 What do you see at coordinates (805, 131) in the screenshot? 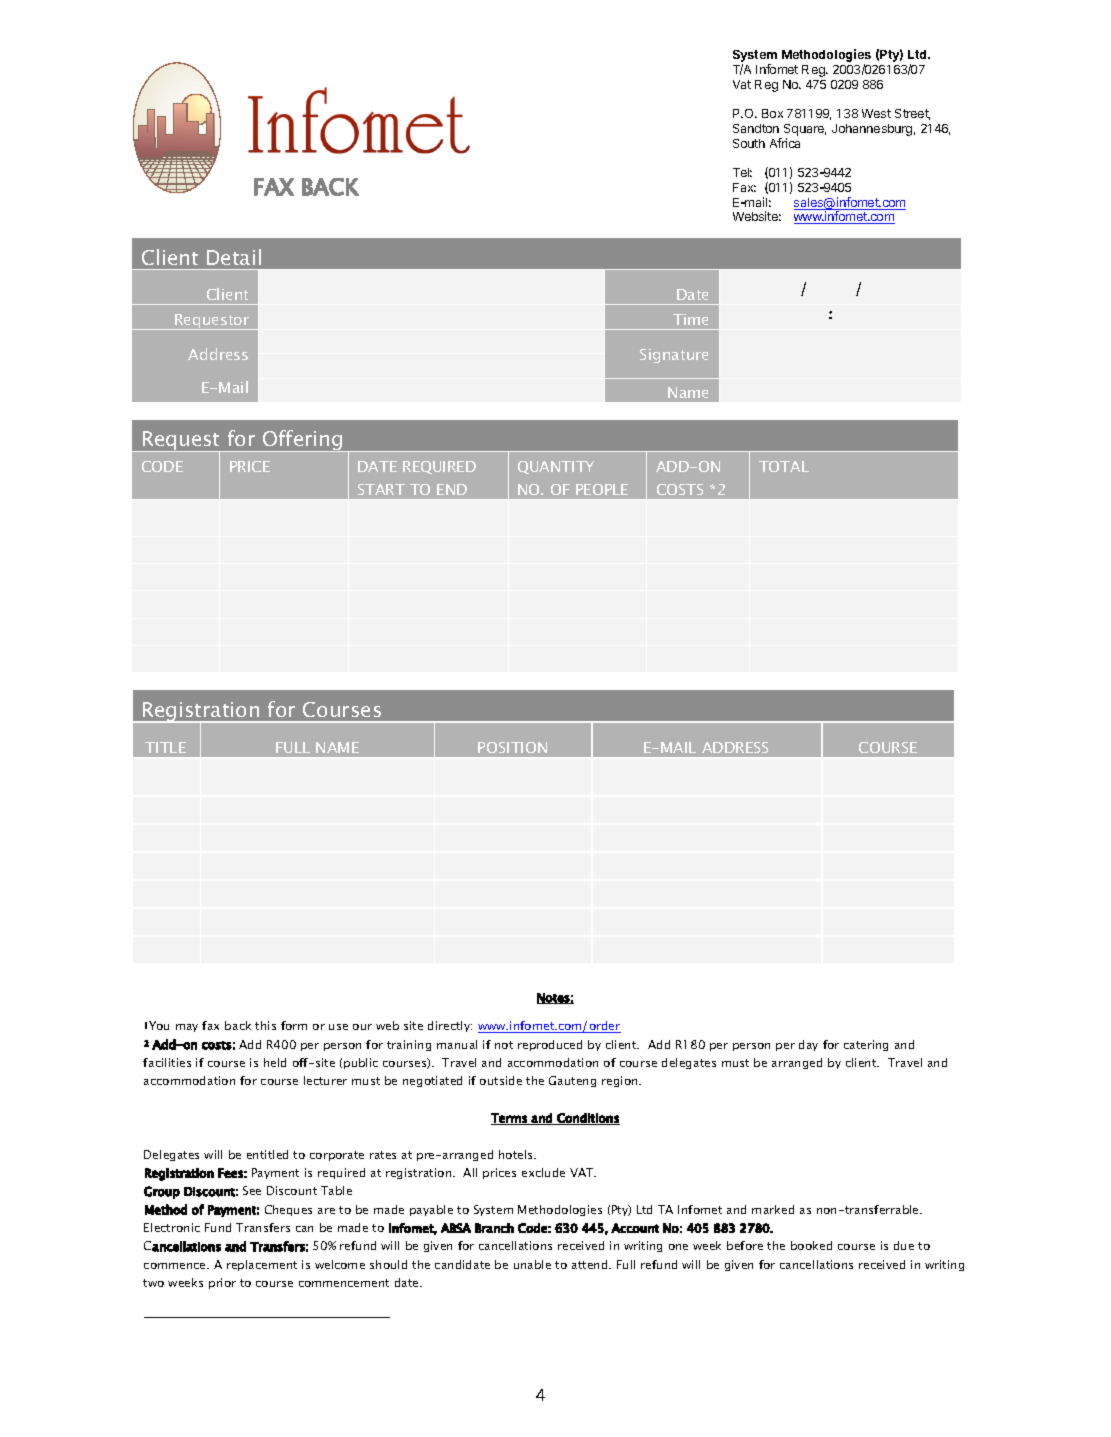
I see `Square` at bounding box center [805, 131].
